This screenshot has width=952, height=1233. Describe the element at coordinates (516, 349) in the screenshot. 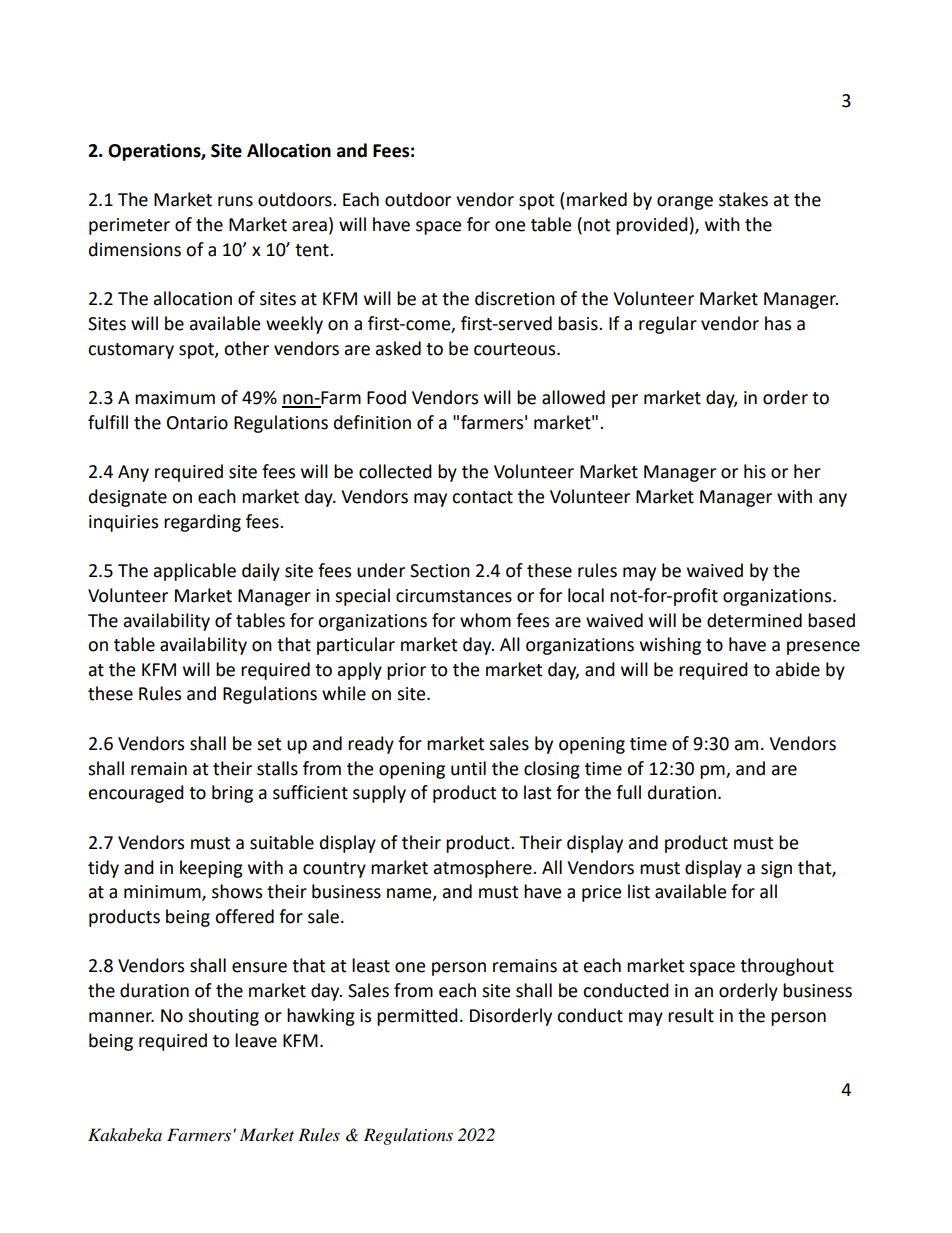

I see `courteous` at that location.
